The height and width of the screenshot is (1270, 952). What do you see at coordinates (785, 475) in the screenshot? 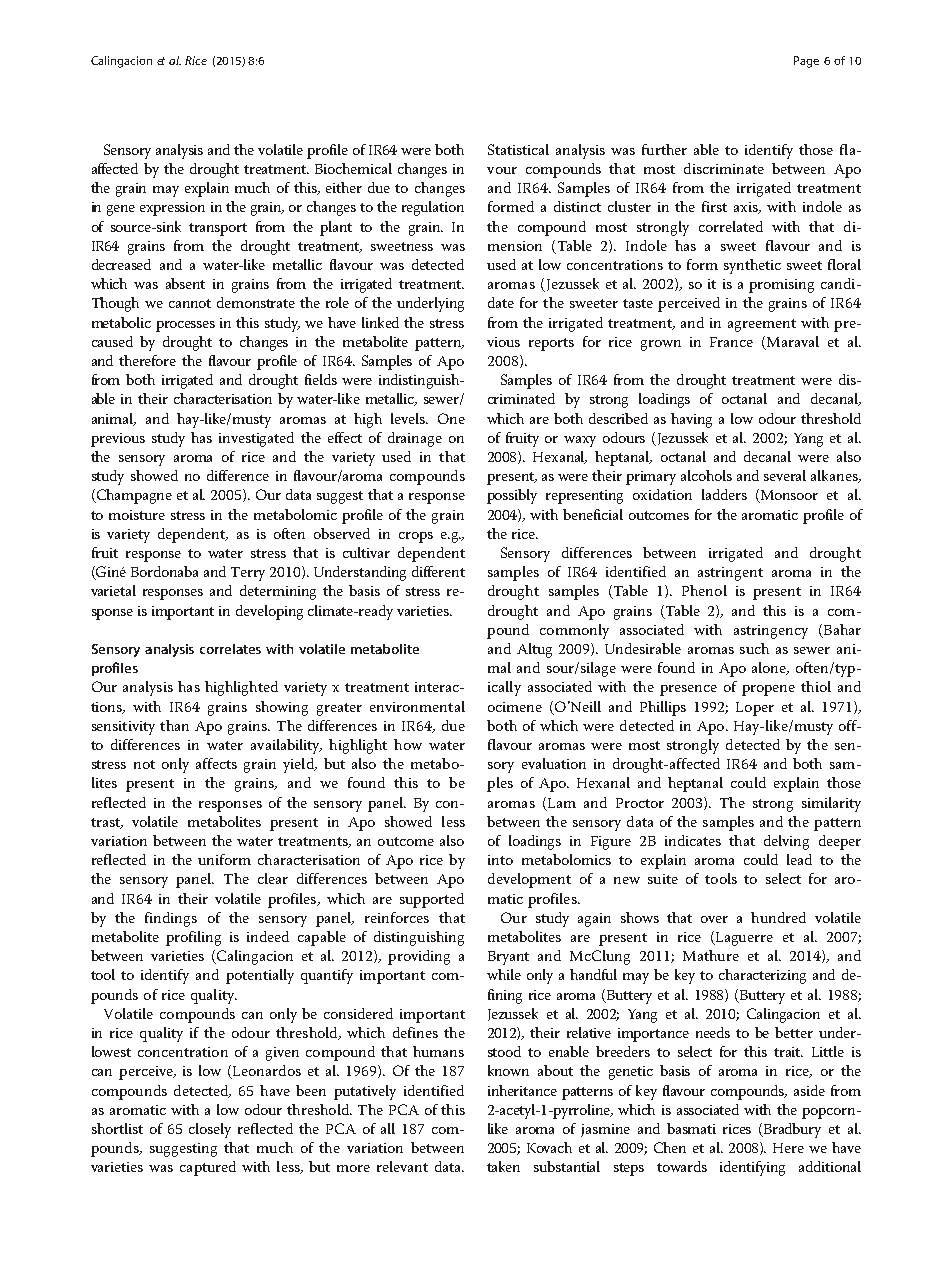
I see `several` at bounding box center [785, 475].
